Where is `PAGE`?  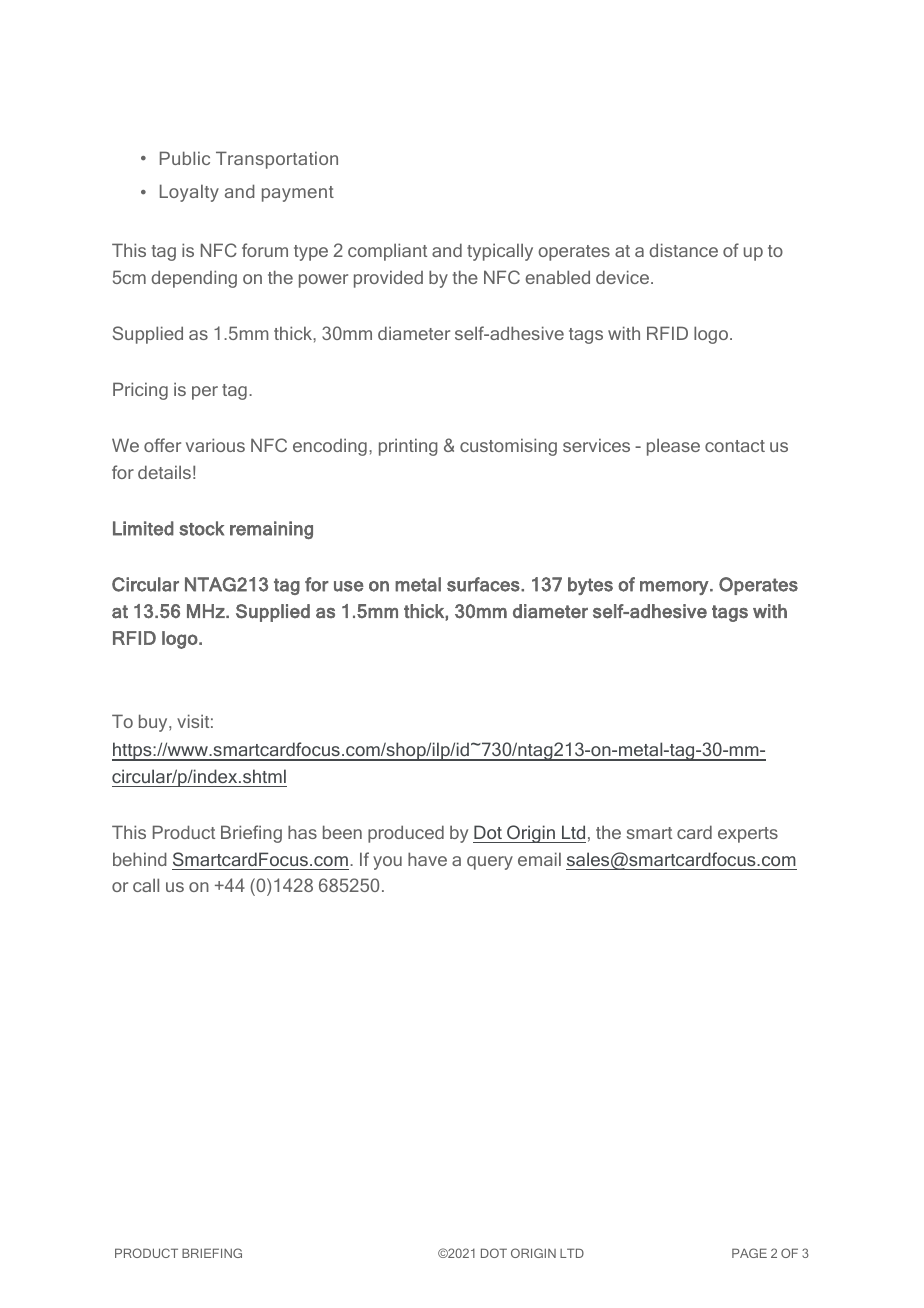 PAGE is located at coordinates (749, 1253).
